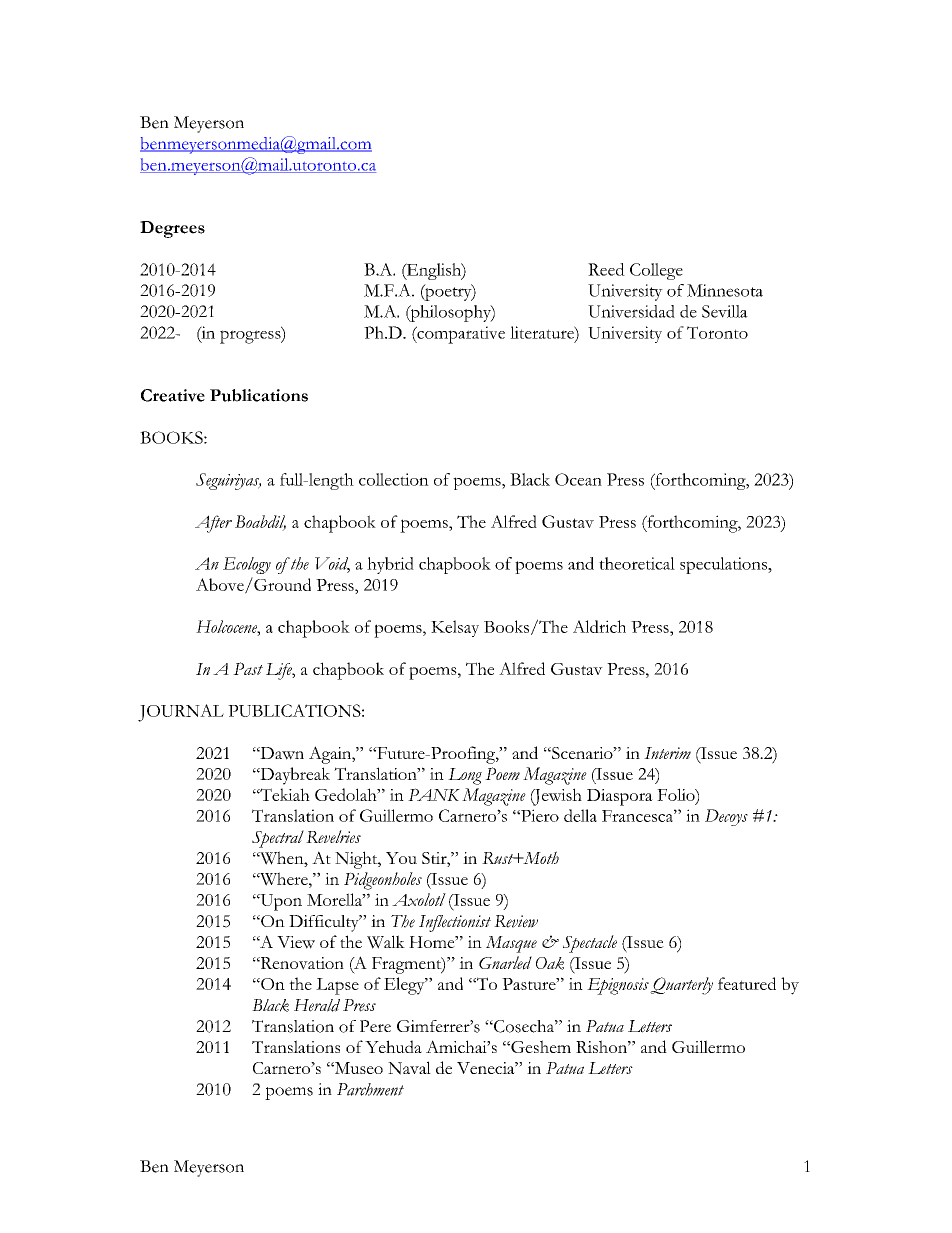 The image size is (952, 1233). Describe the element at coordinates (390, 565) in the document. I see `hybrid` at that location.
